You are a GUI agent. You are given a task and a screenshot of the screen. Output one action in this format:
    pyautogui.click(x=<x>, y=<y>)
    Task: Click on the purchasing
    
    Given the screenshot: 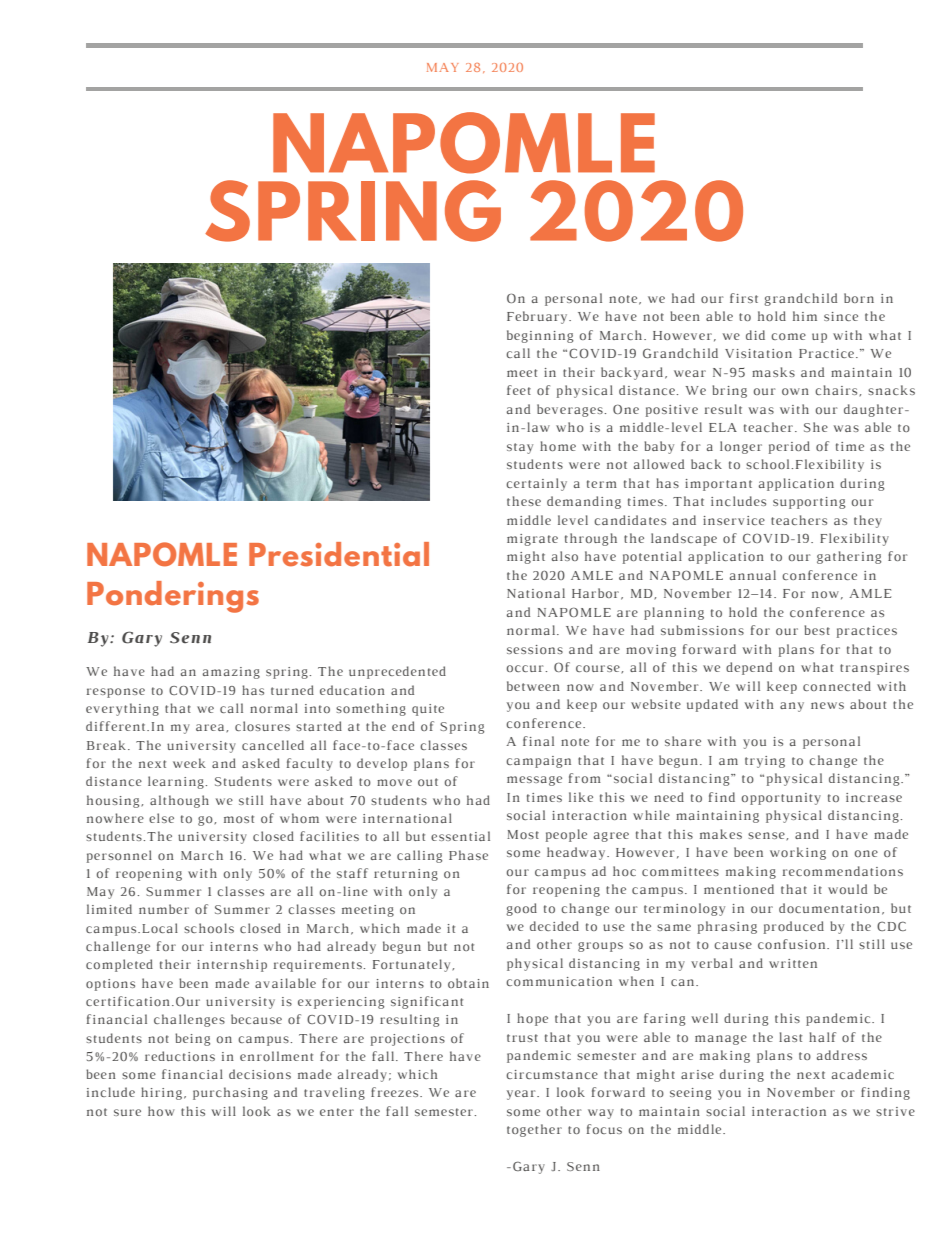 What is the action you would take?
    pyautogui.click(x=230, y=1093)
